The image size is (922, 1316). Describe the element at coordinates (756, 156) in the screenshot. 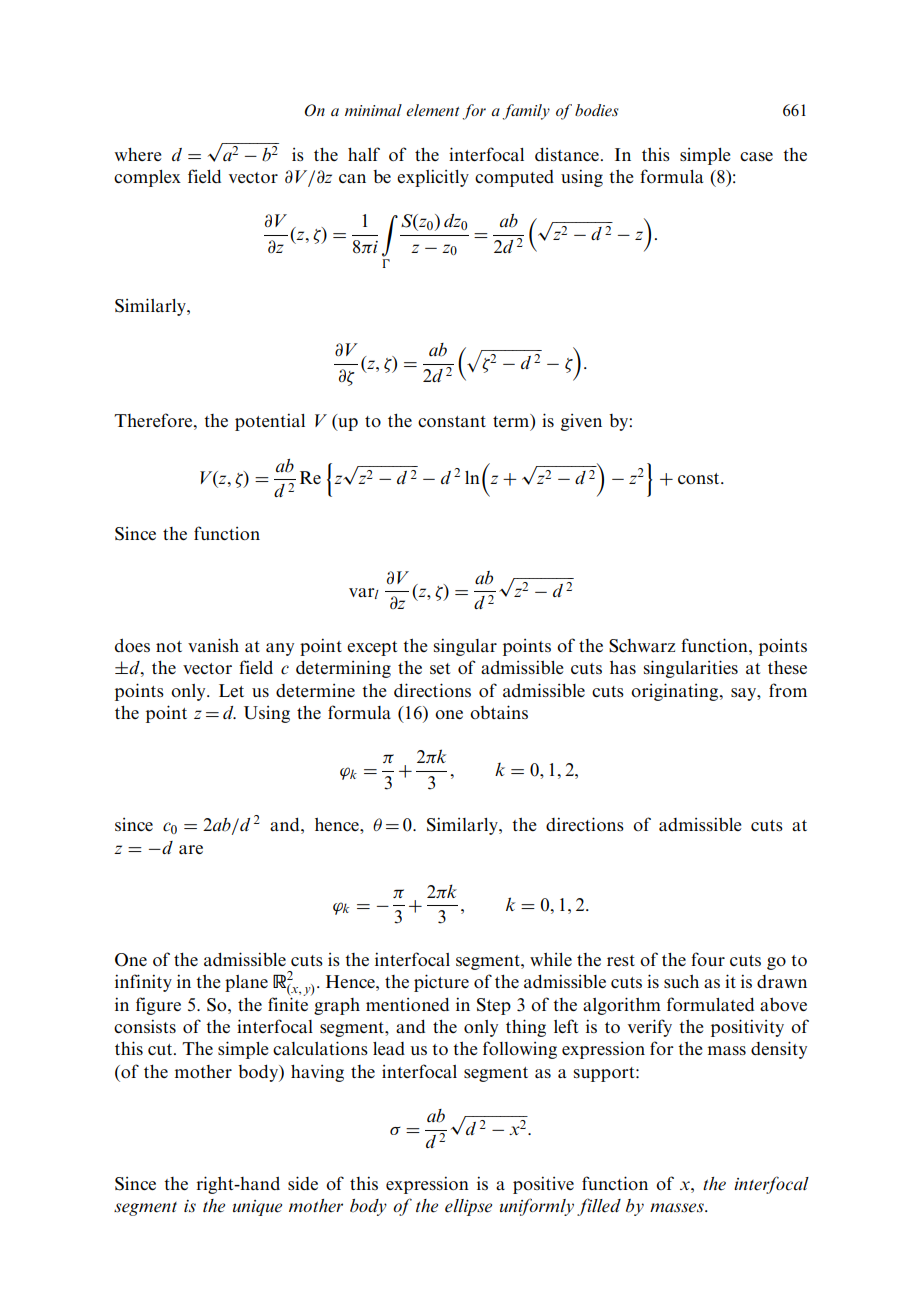

I see `case` at that location.
